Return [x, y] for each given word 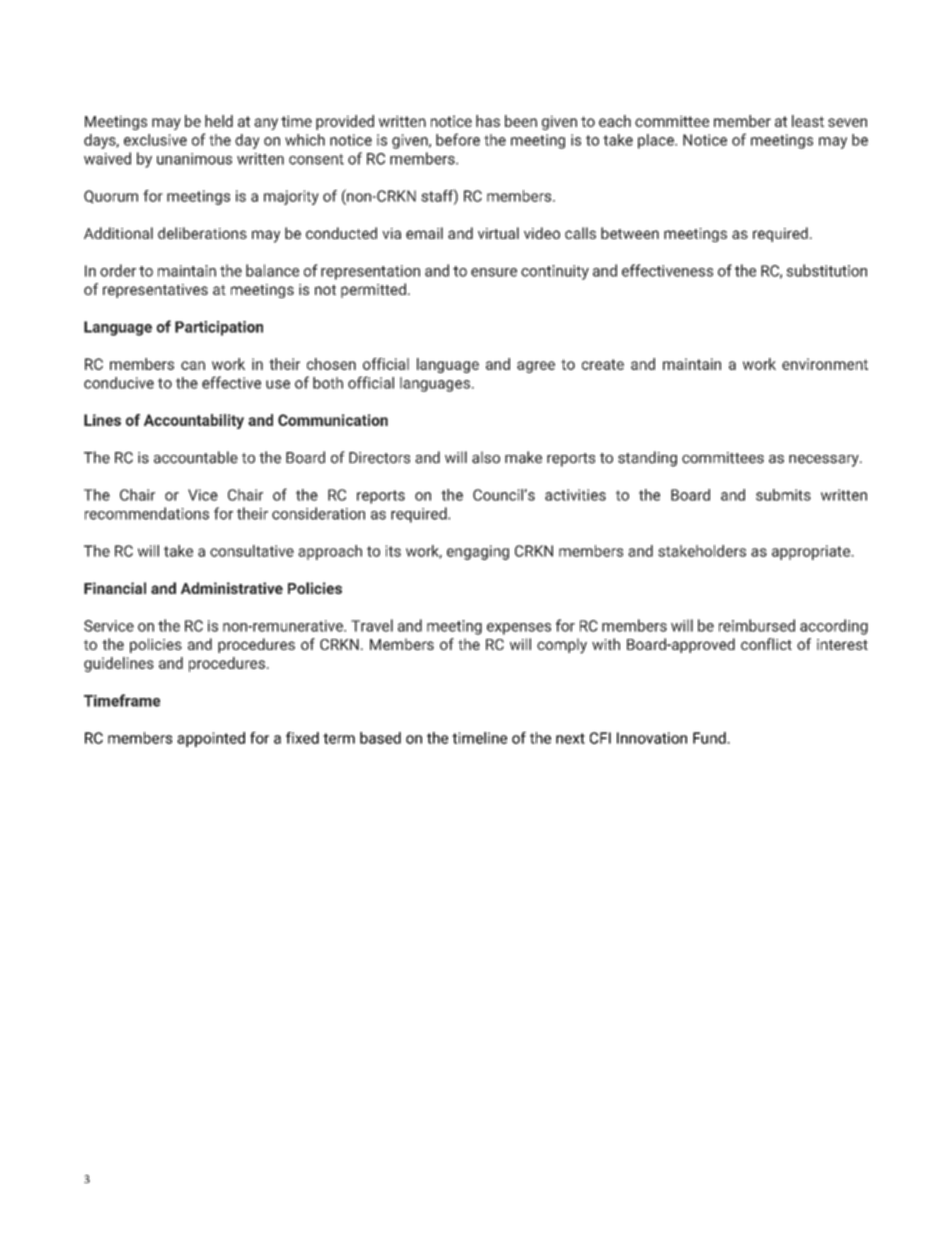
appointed [211, 739]
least [808, 121]
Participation [219, 328]
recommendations [147, 513]
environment [825, 364]
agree [536, 367]
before [458, 139]
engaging [478, 552]
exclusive [155, 140]
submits [783, 495]
